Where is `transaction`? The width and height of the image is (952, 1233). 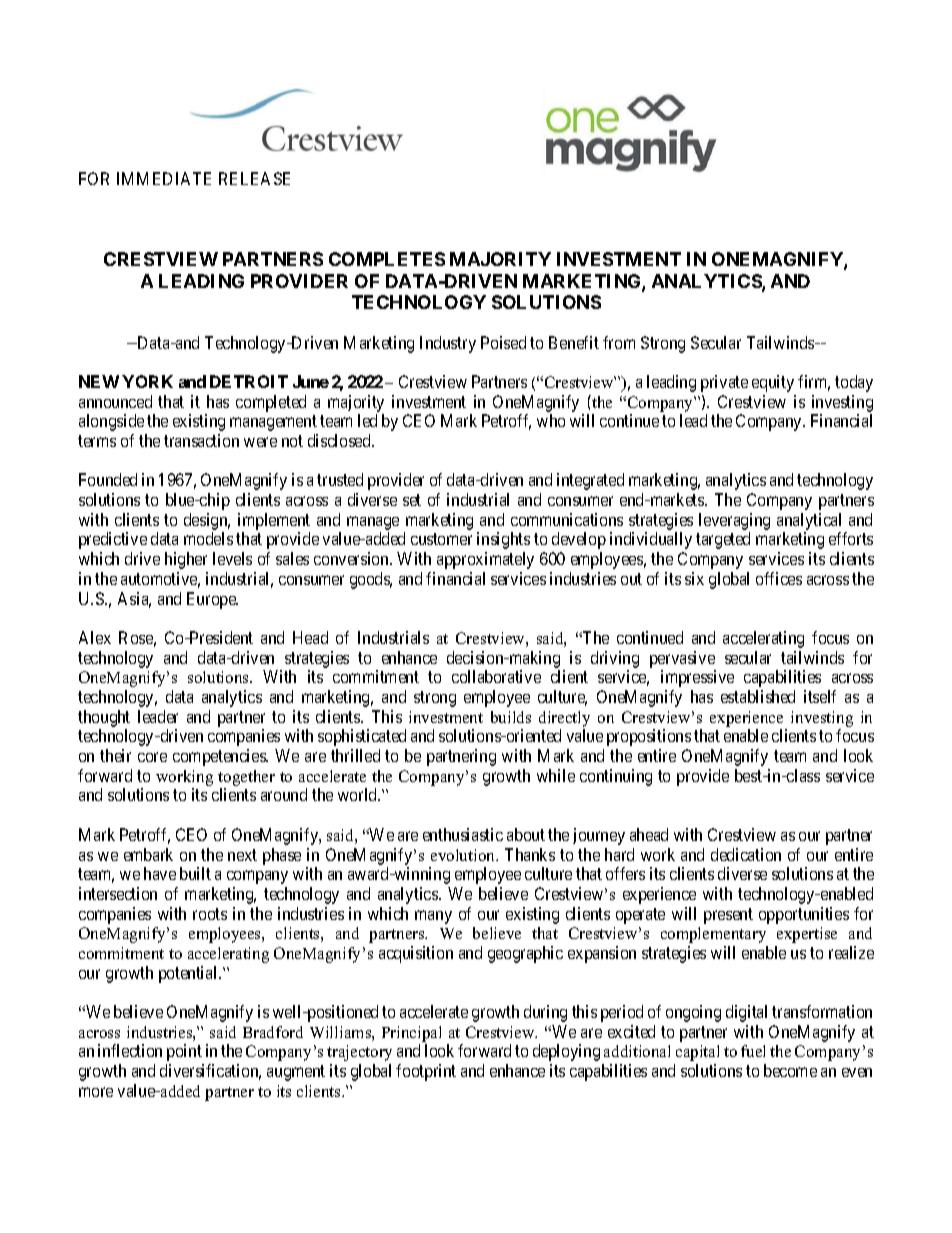 transaction is located at coordinates (201, 440).
